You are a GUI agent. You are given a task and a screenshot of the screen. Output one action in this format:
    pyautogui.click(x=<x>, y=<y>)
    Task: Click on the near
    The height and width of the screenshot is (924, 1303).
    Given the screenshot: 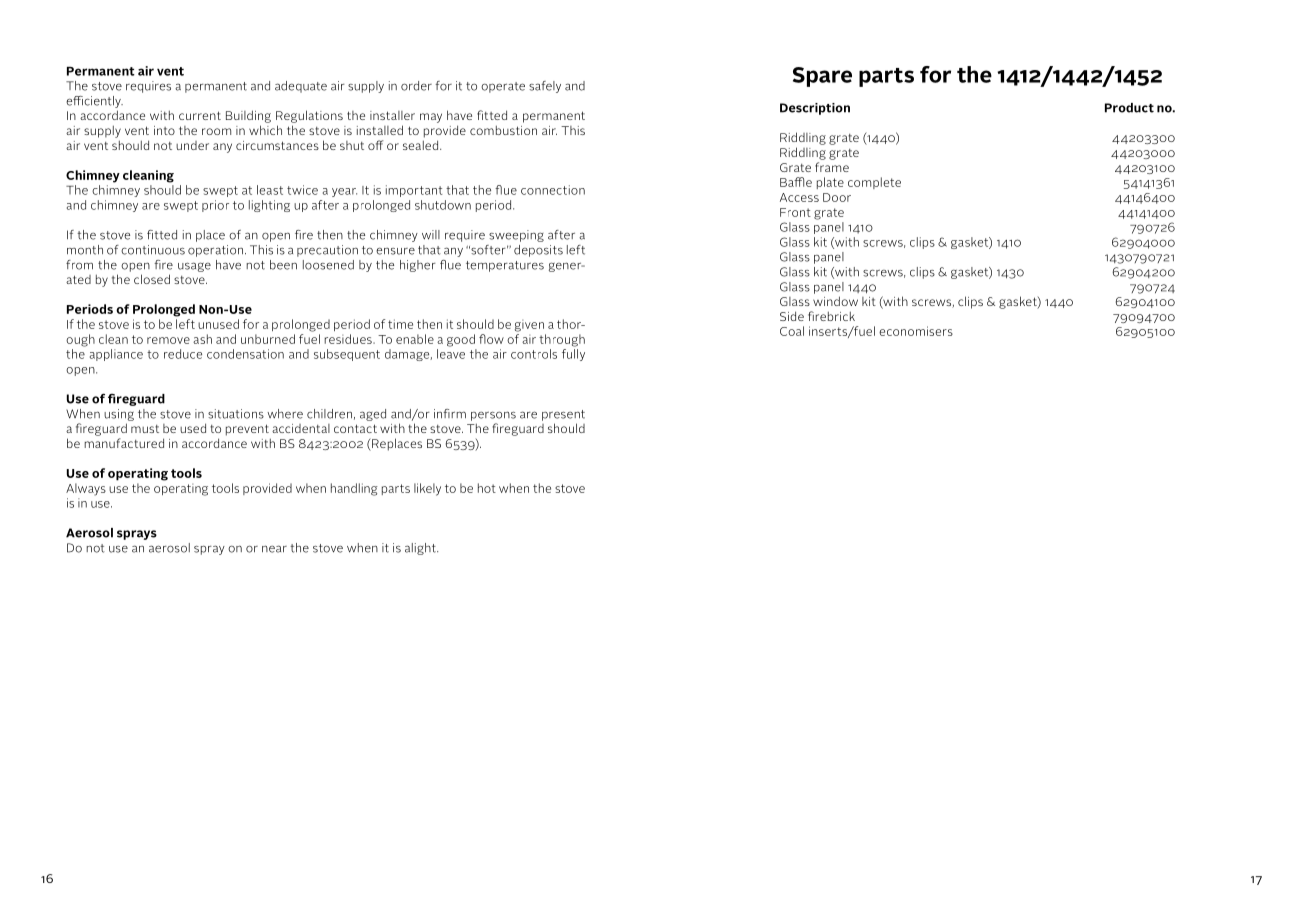 What is the action you would take?
    pyautogui.click(x=274, y=549)
